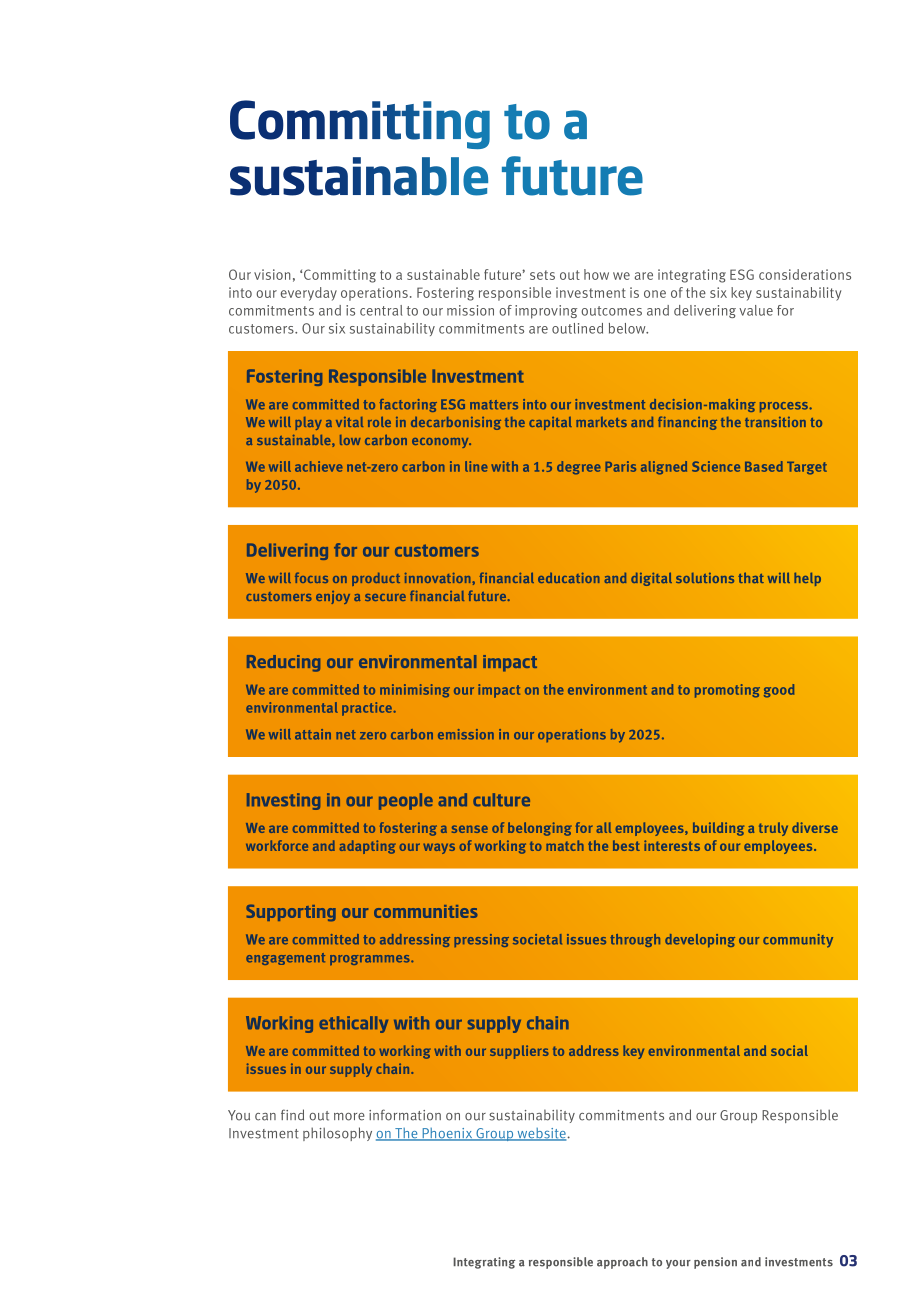 The image size is (924, 1308). Describe the element at coordinates (756, 310) in the screenshot. I see `value` at that location.
